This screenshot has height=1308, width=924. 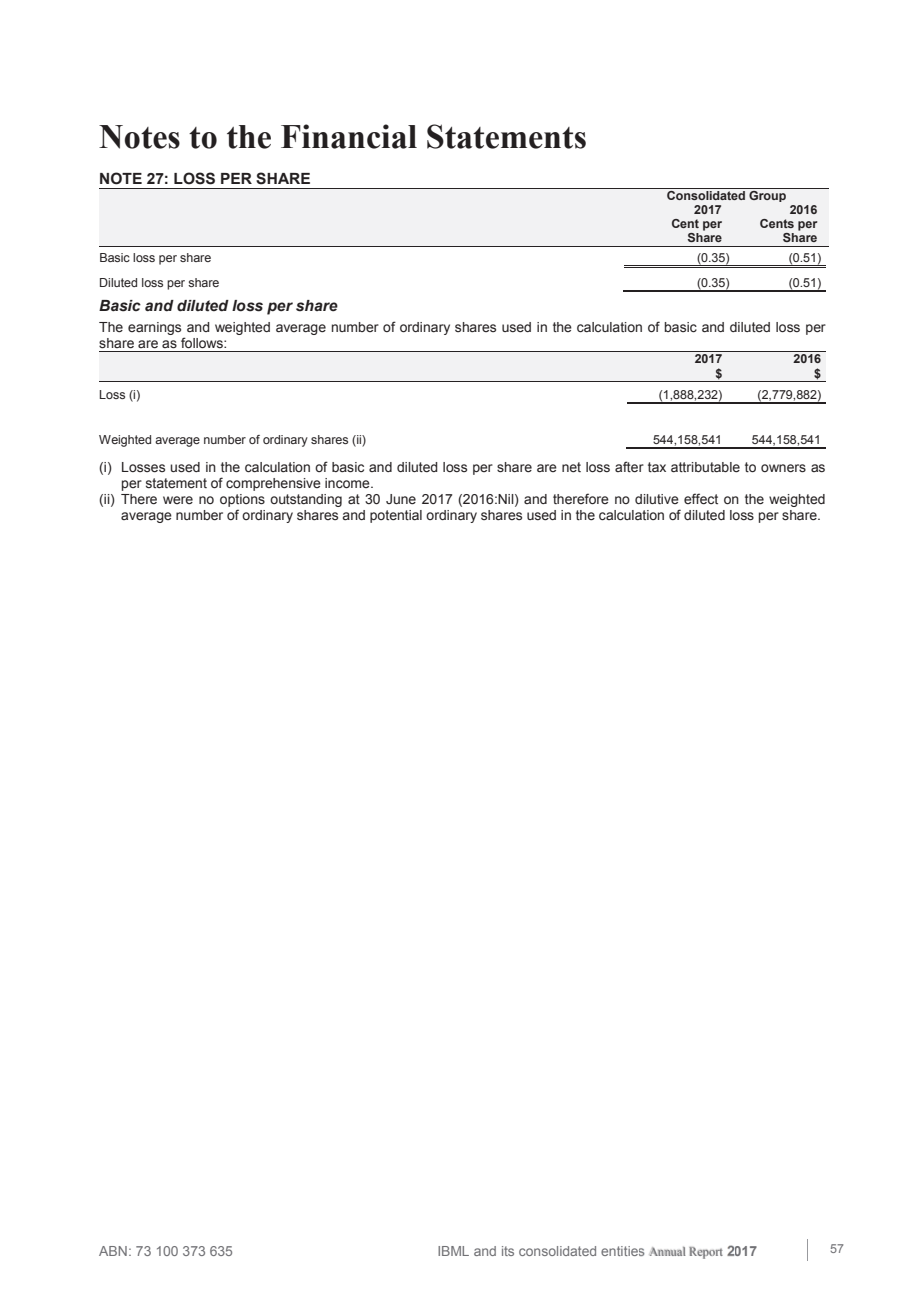 What do you see at coordinates (768, 195) in the screenshot?
I see `Group` at bounding box center [768, 195].
